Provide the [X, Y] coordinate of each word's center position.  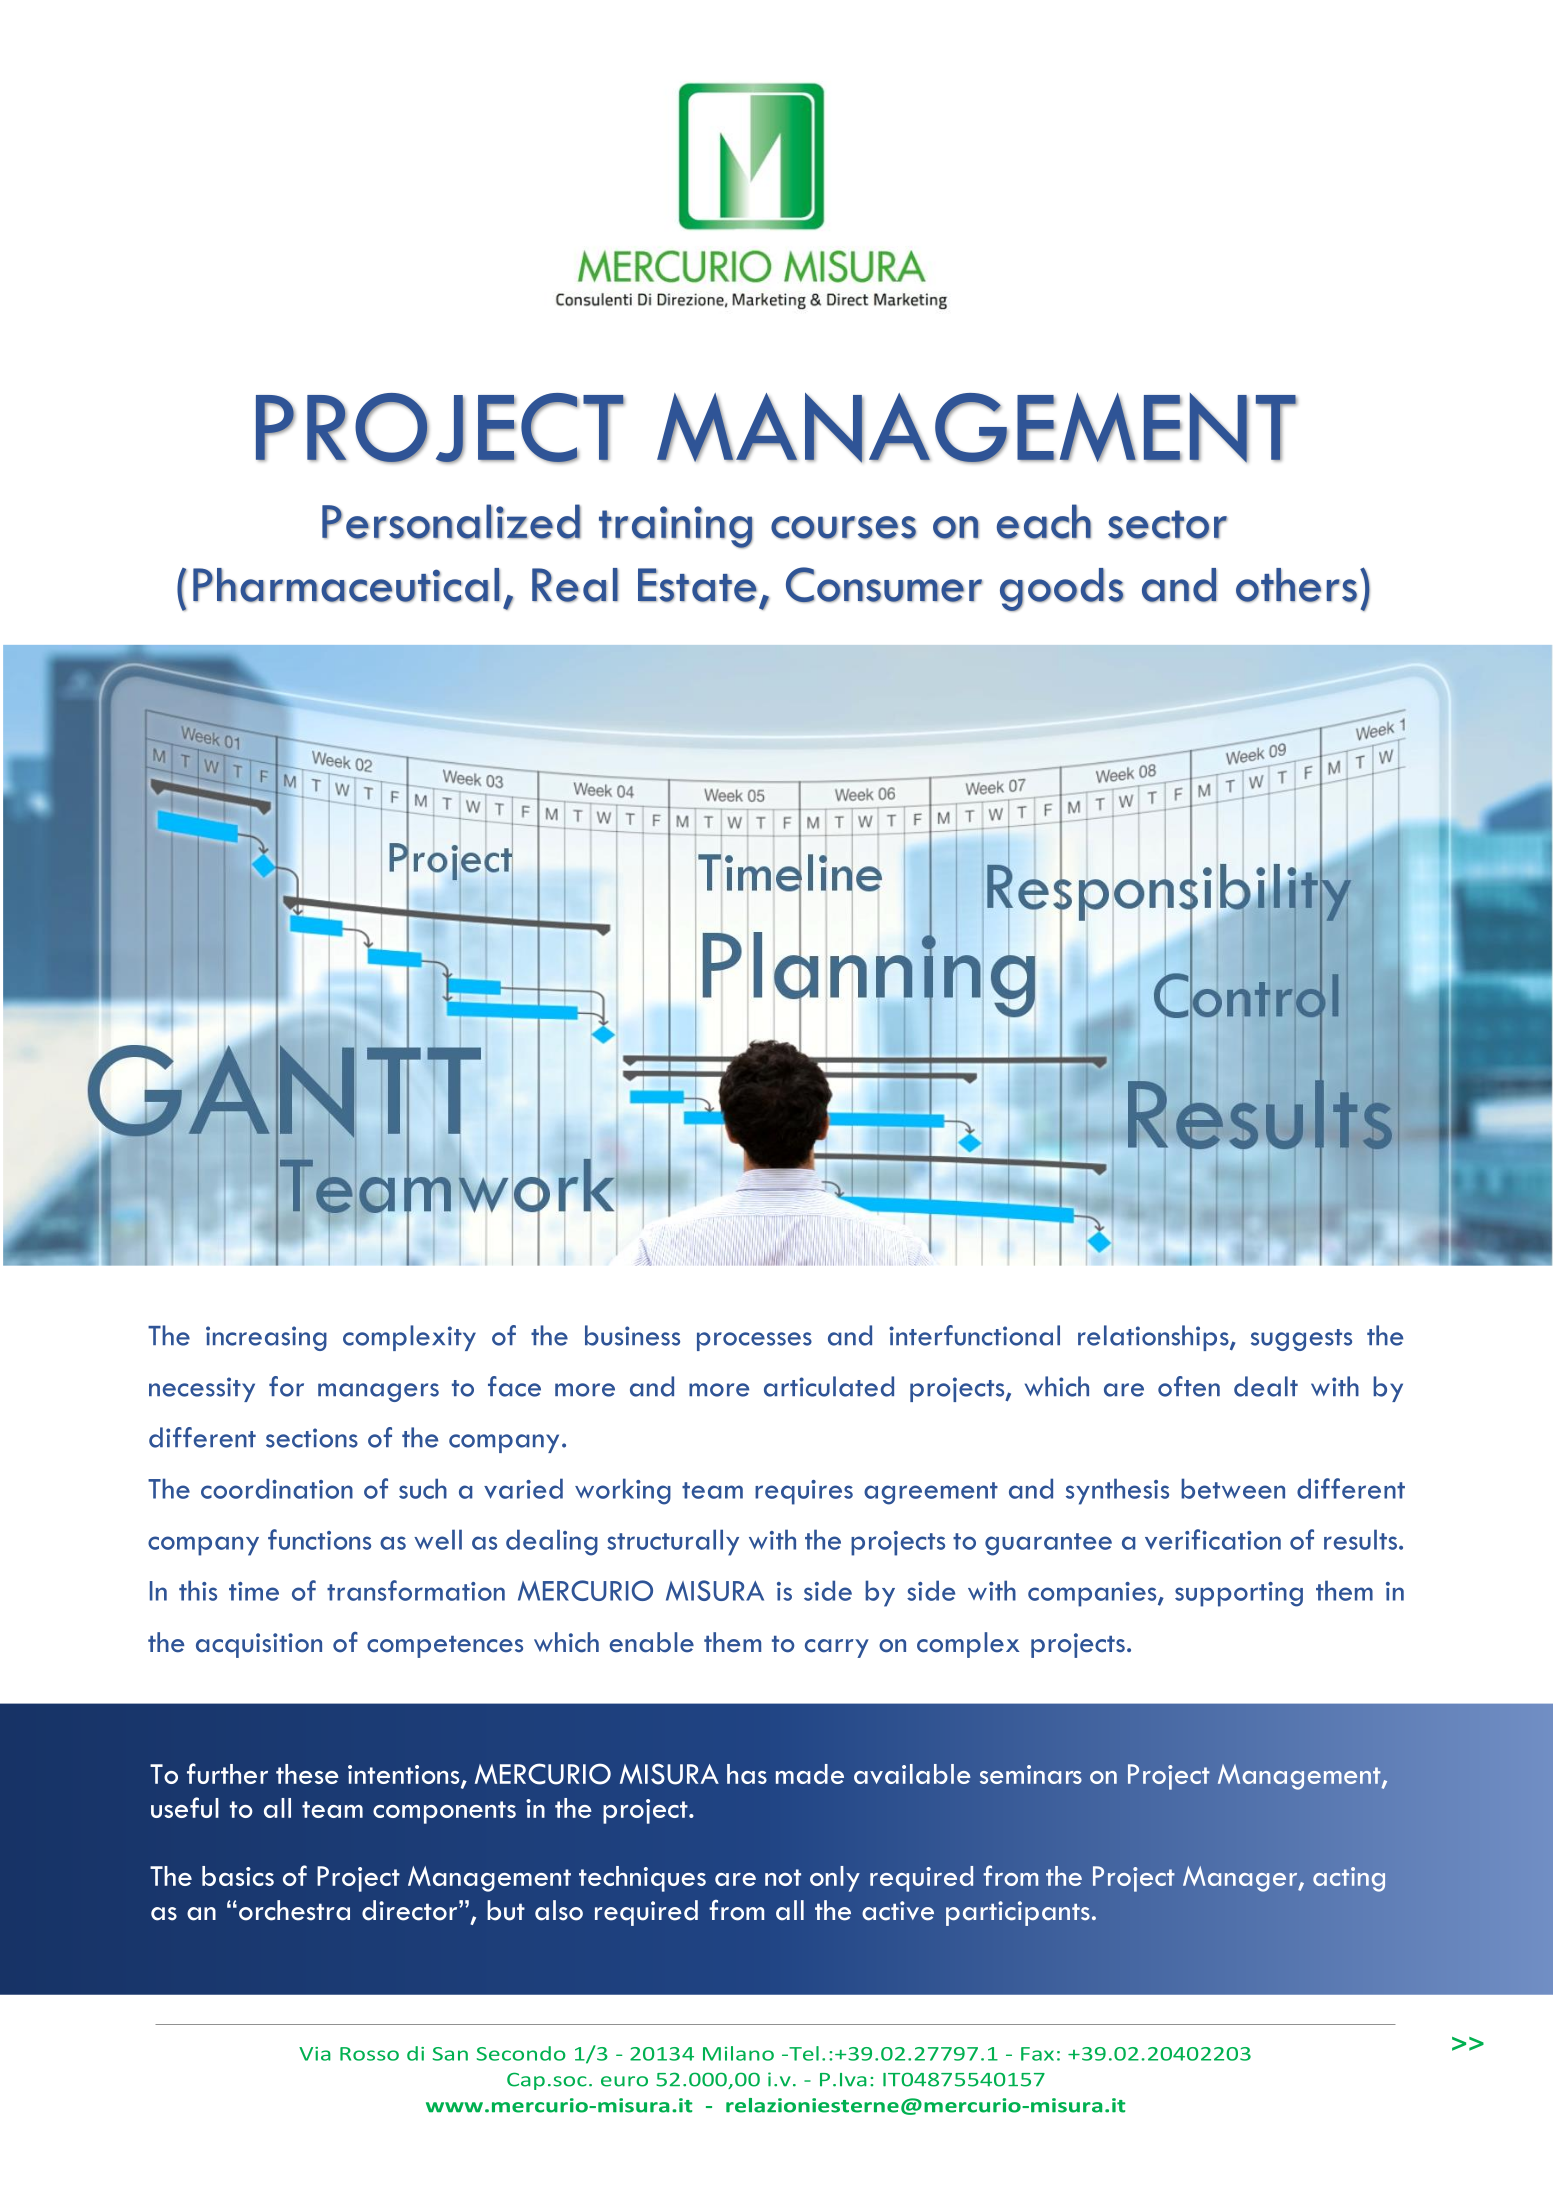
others [1296, 585]
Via [315, 2054]
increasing [266, 1338]
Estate [697, 585]
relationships [1154, 1338]
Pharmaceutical [346, 585]
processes [754, 1341]
